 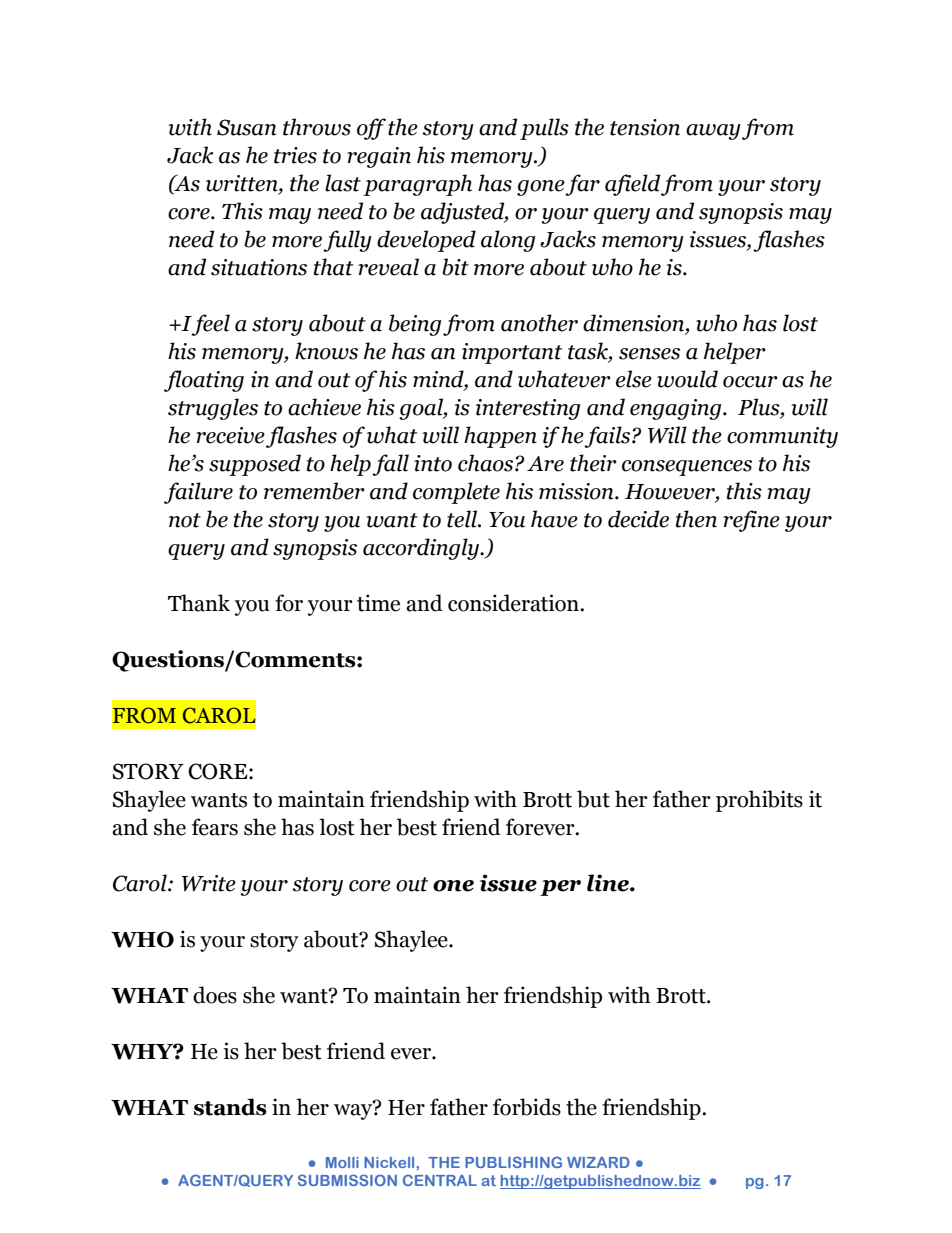 I want to click on Thank, so click(x=199, y=603).
